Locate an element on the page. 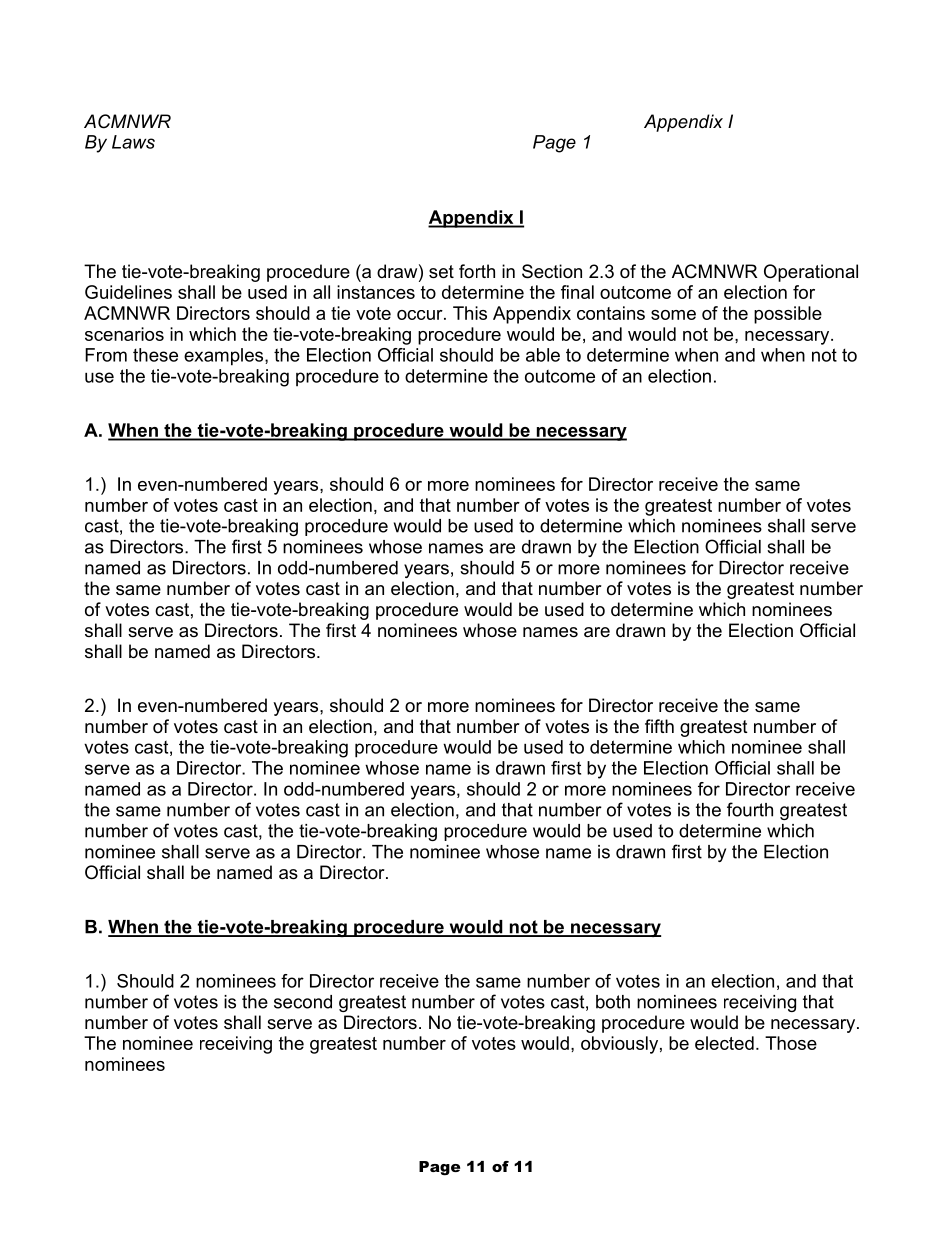 The height and width of the page is (1233, 952). Operational is located at coordinates (811, 273).
